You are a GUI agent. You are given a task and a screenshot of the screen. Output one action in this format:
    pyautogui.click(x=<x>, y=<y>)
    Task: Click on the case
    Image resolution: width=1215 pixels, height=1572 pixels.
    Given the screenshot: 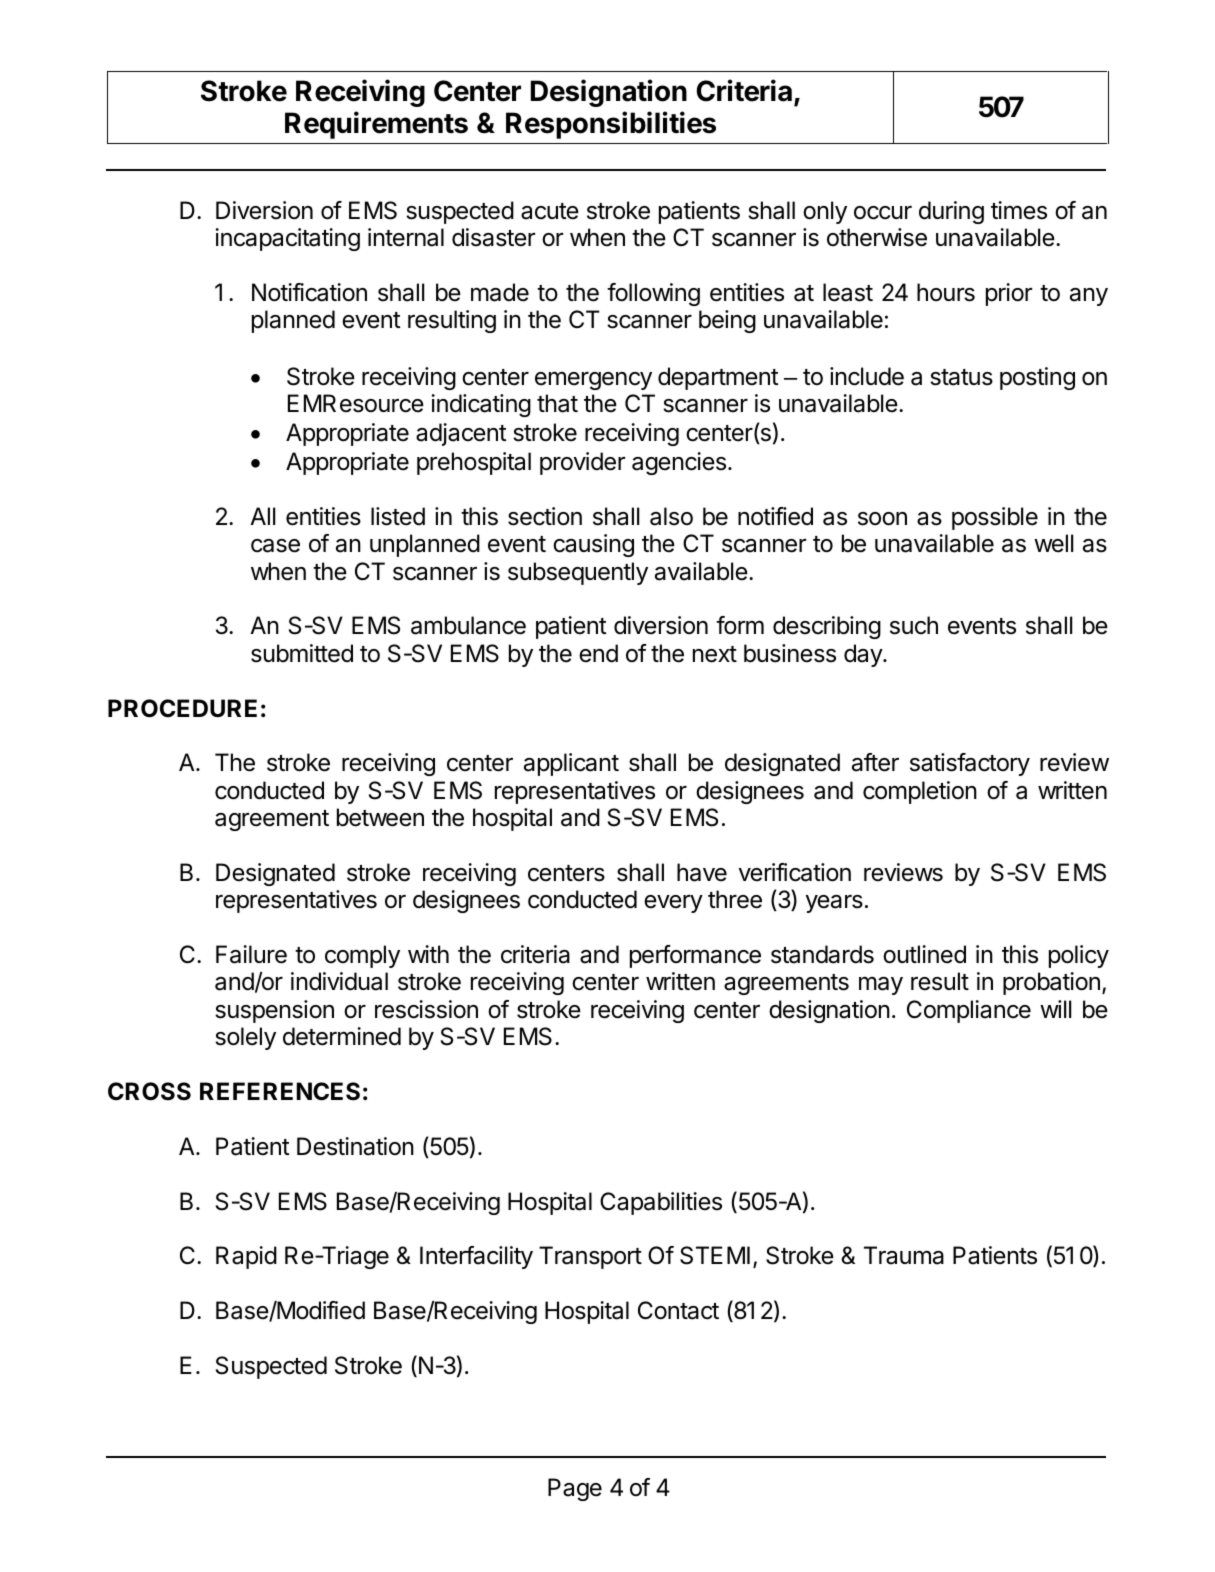 What is the action you would take?
    pyautogui.click(x=275, y=546)
